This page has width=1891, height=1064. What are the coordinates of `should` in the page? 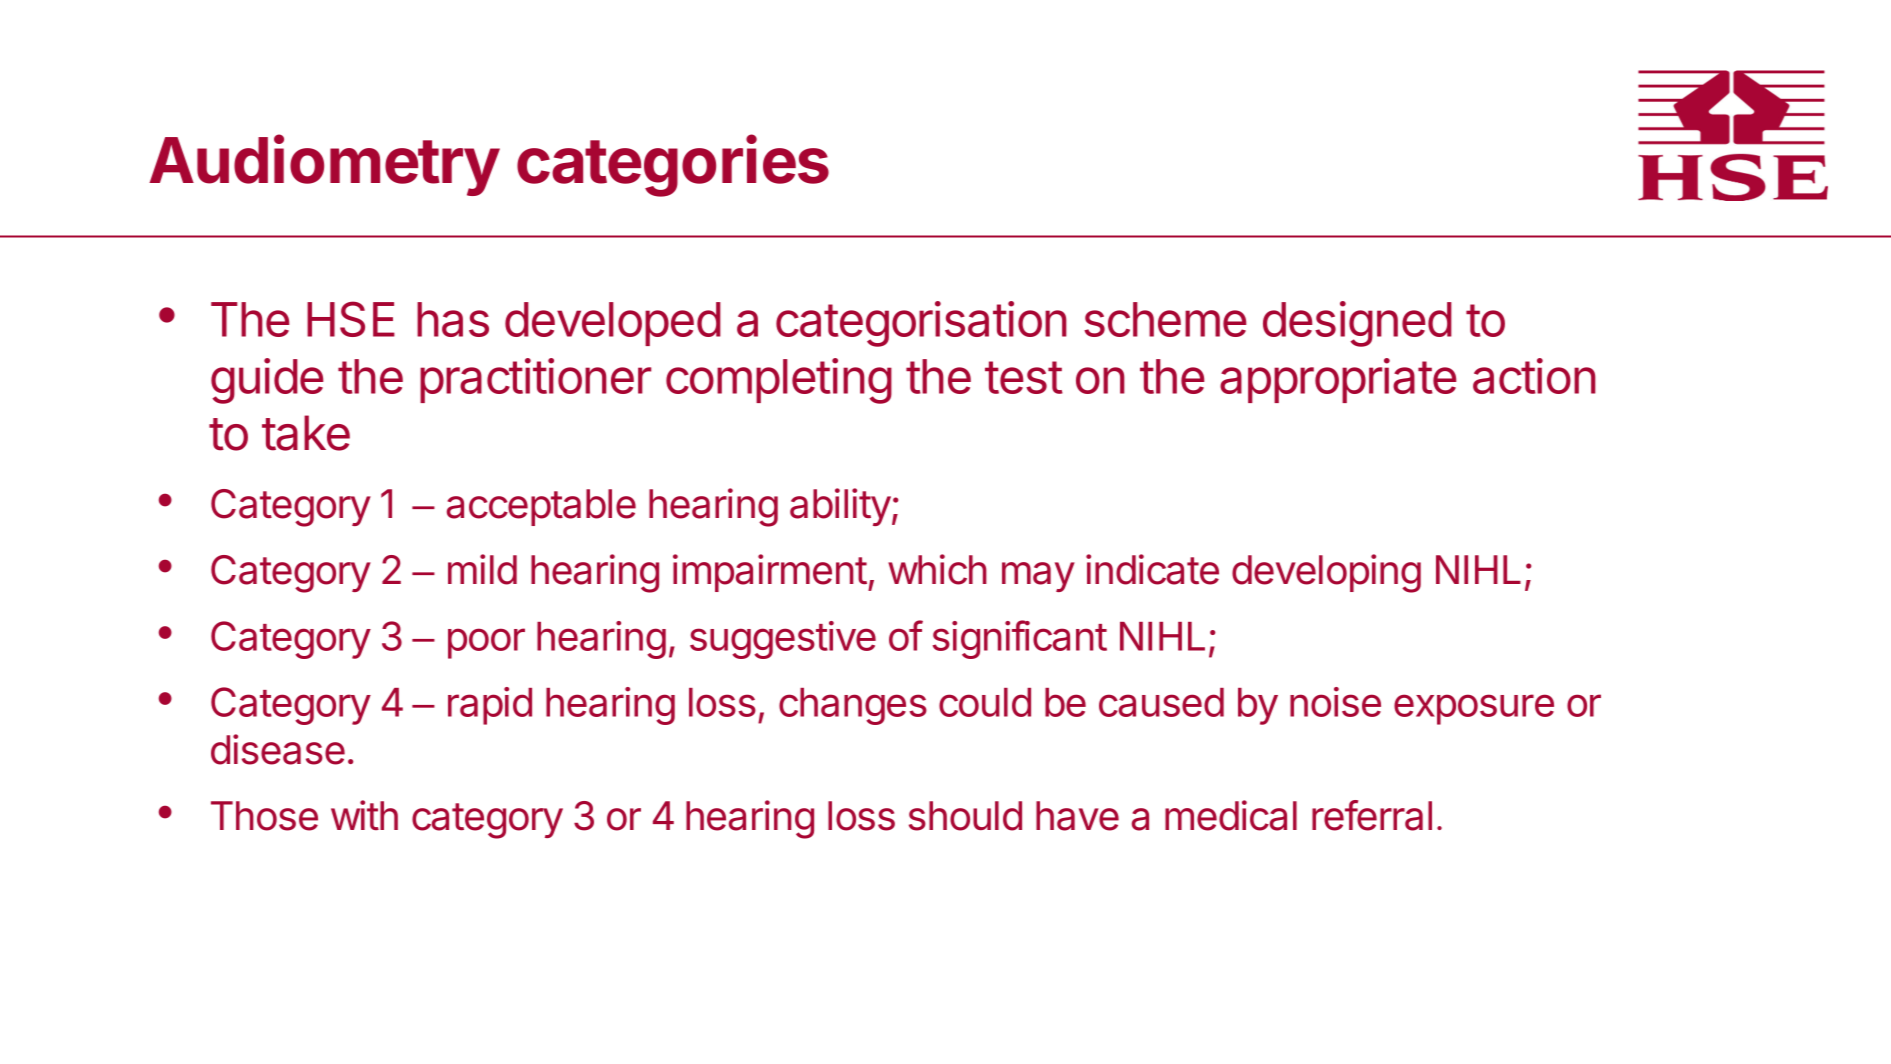 It's located at (965, 816).
